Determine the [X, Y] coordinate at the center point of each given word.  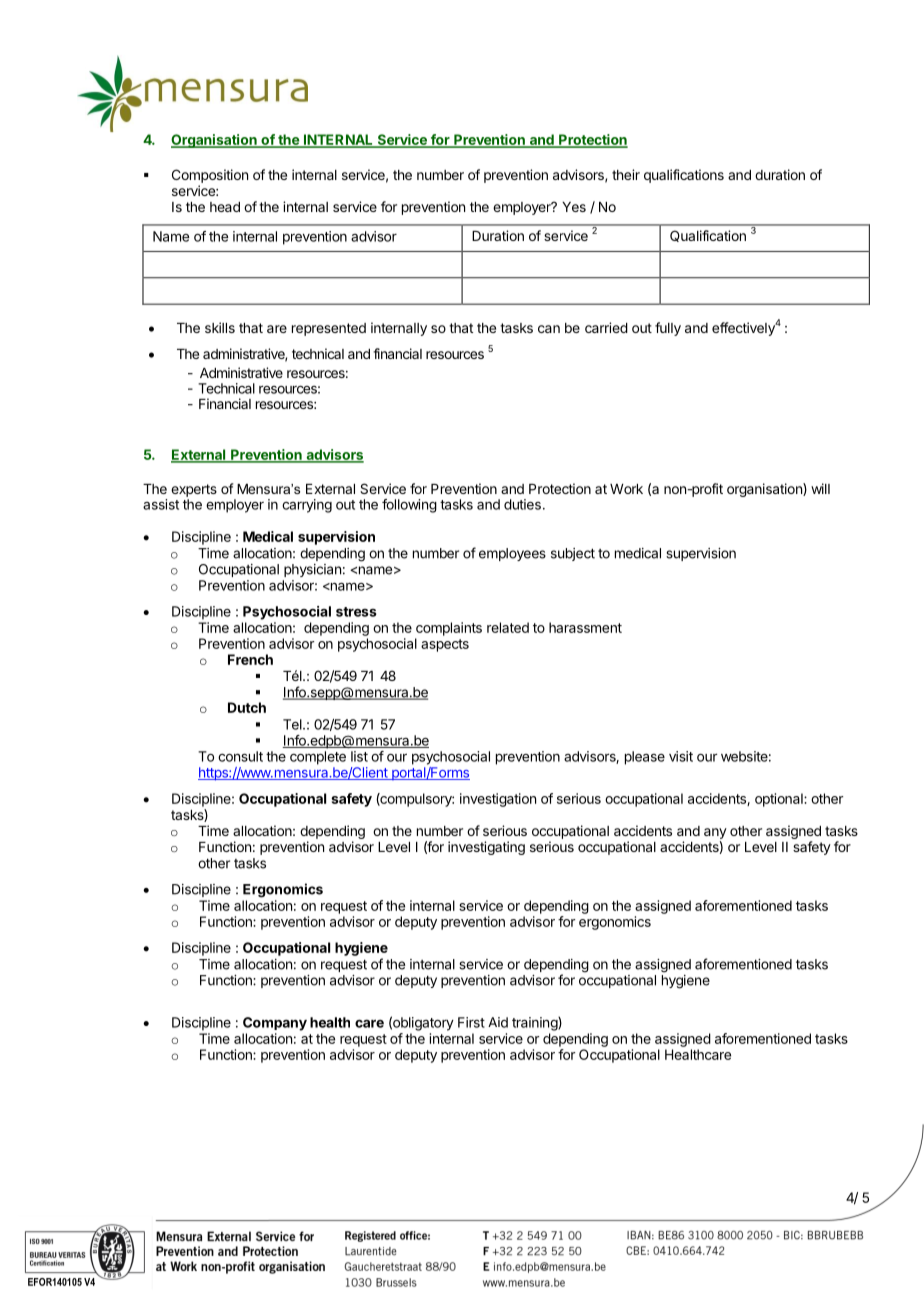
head [225, 207]
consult [240, 756]
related [508, 627]
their [626, 174]
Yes [574, 207]
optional [780, 800]
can [549, 329]
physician [312, 570]
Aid [498, 1022]
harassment [585, 627]
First [471, 1022]
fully [668, 329]
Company [275, 1024]
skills [220, 327]
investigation [498, 800]
